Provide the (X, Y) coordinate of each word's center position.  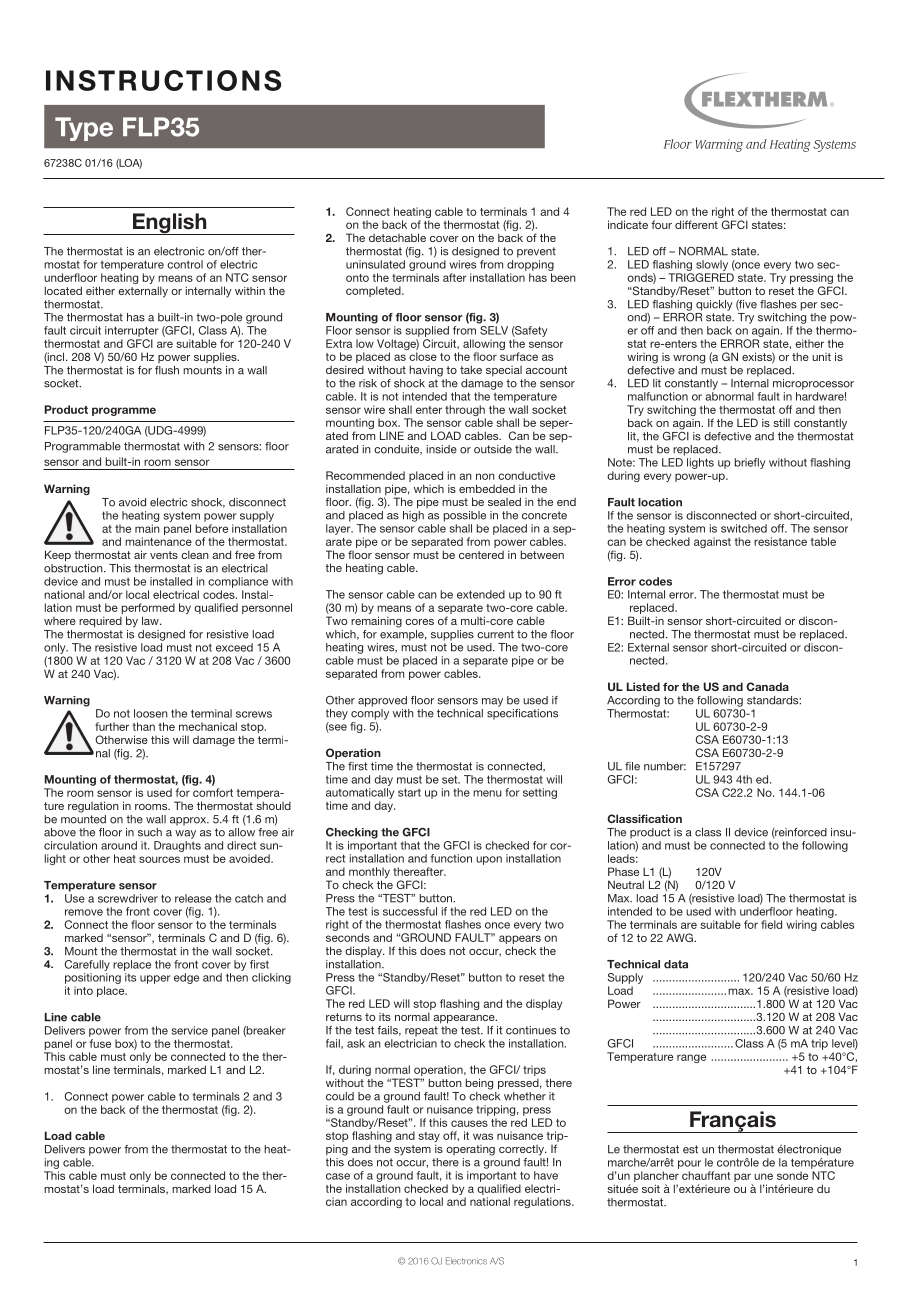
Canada (767, 686)
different (696, 224)
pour (689, 1164)
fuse (100, 1043)
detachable (397, 237)
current (495, 634)
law (151, 620)
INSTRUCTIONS (163, 80)
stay (429, 1138)
